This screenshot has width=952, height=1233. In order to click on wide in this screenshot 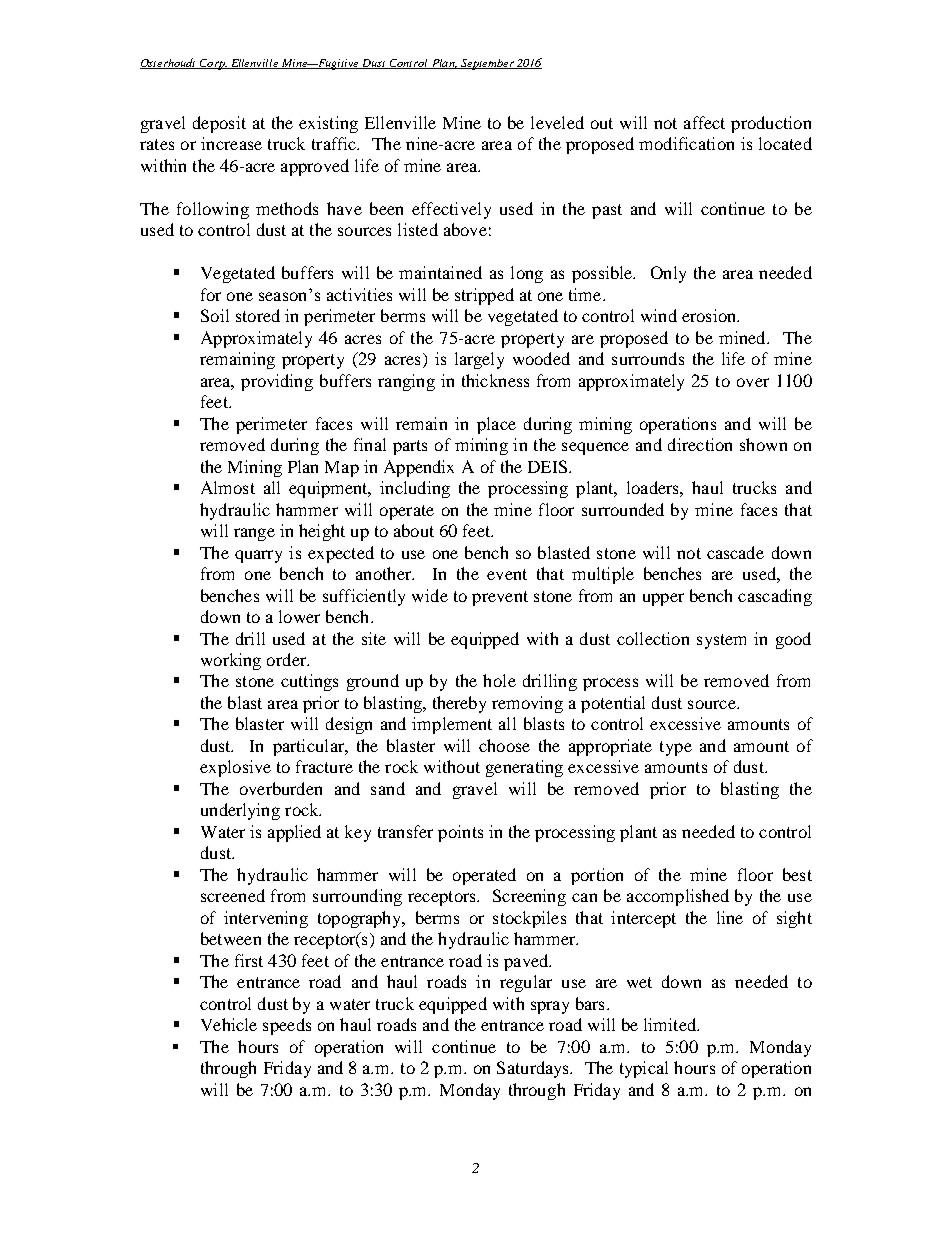, I will do `click(430, 595)`.
